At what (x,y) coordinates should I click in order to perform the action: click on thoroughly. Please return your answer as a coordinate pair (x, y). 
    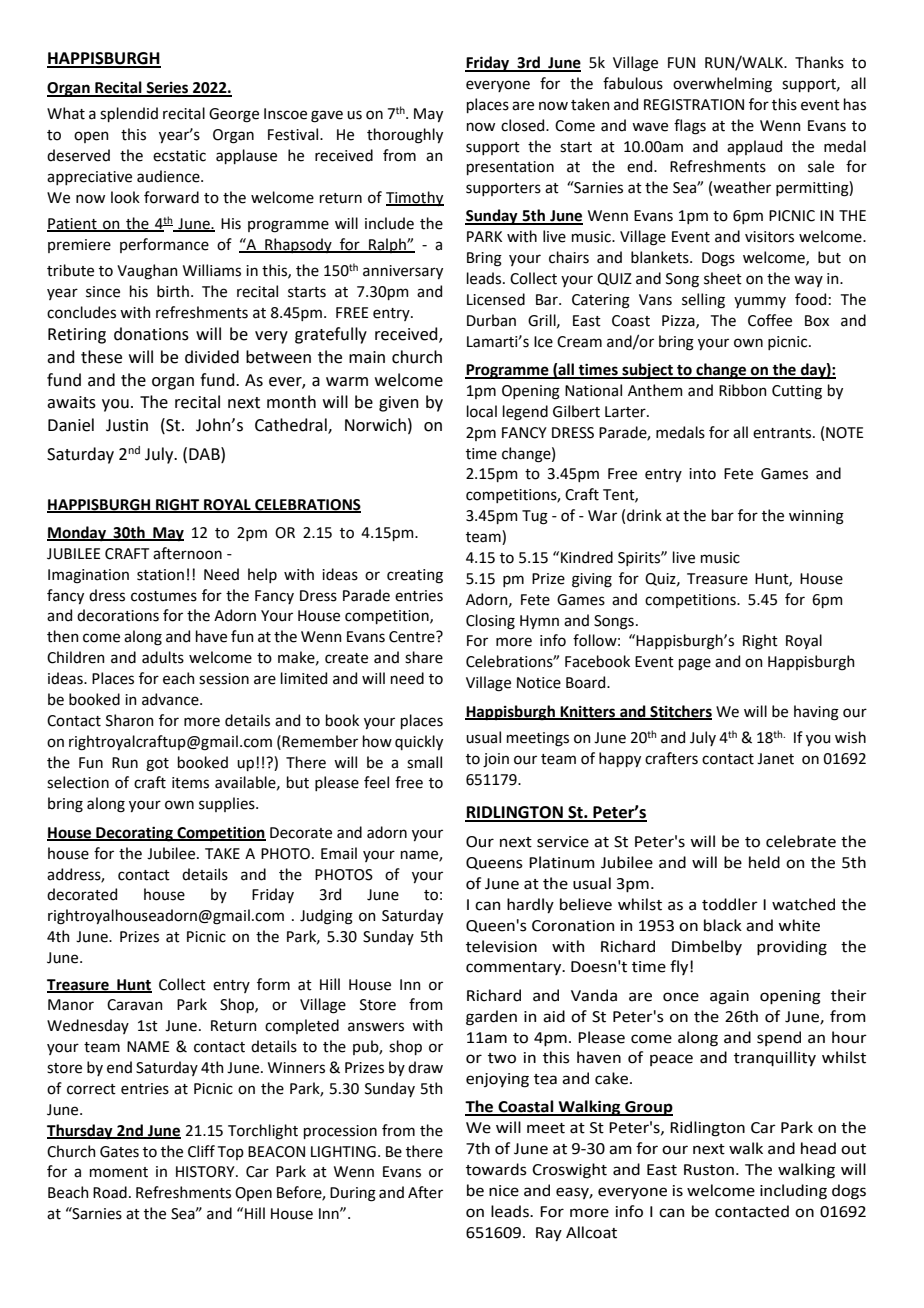
    Looking at the image, I should click on (405, 136).
